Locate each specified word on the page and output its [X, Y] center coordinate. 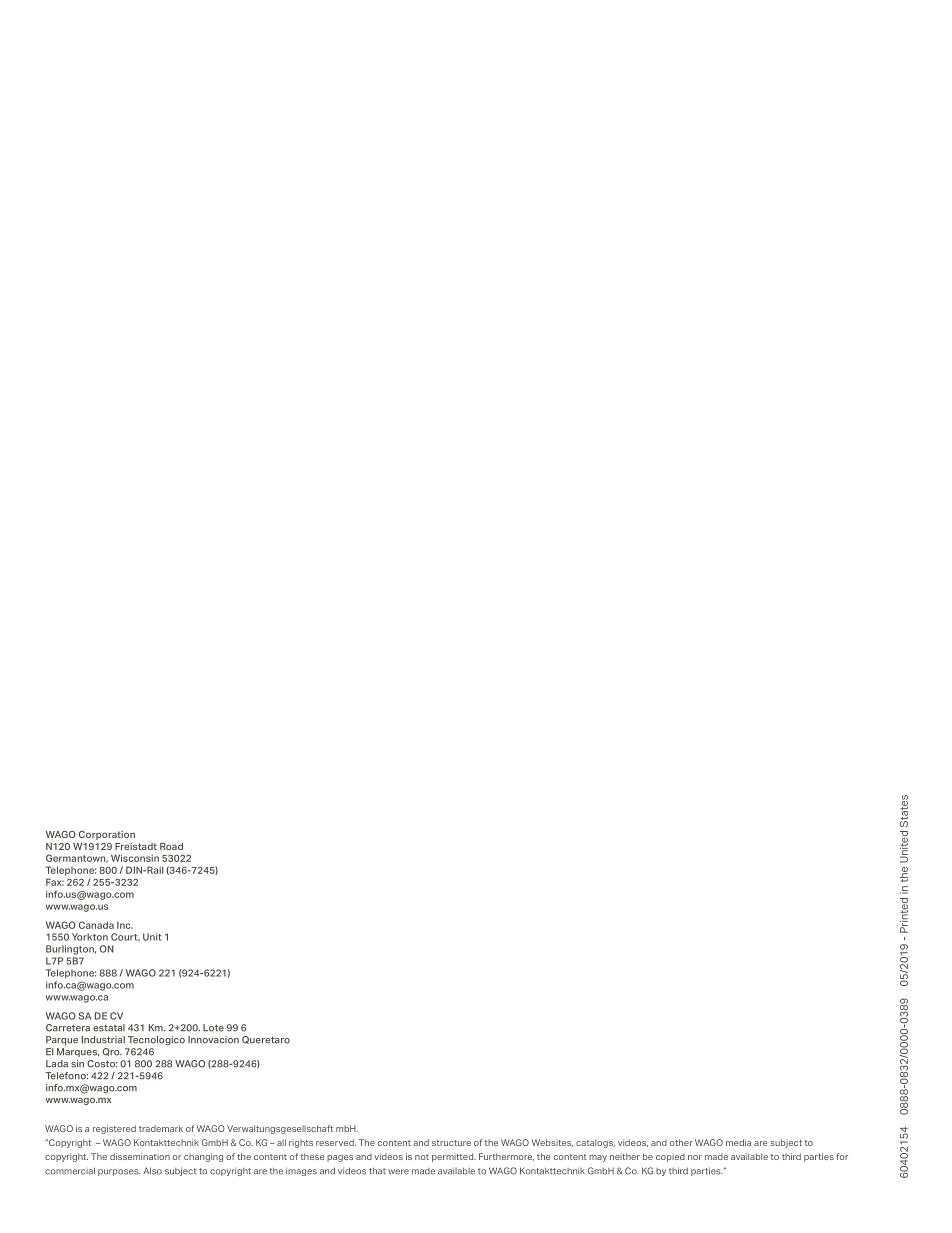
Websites [552, 1143]
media [738, 1142]
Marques [78, 1052]
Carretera [68, 1028]
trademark [161, 1128]
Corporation [107, 835]
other [681, 1142]
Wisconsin [135, 858]
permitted [454, 1157]
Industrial [103, 1040]
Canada [96, 925]
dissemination [140, 1156]
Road [171, 846]
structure [451, 1143]
